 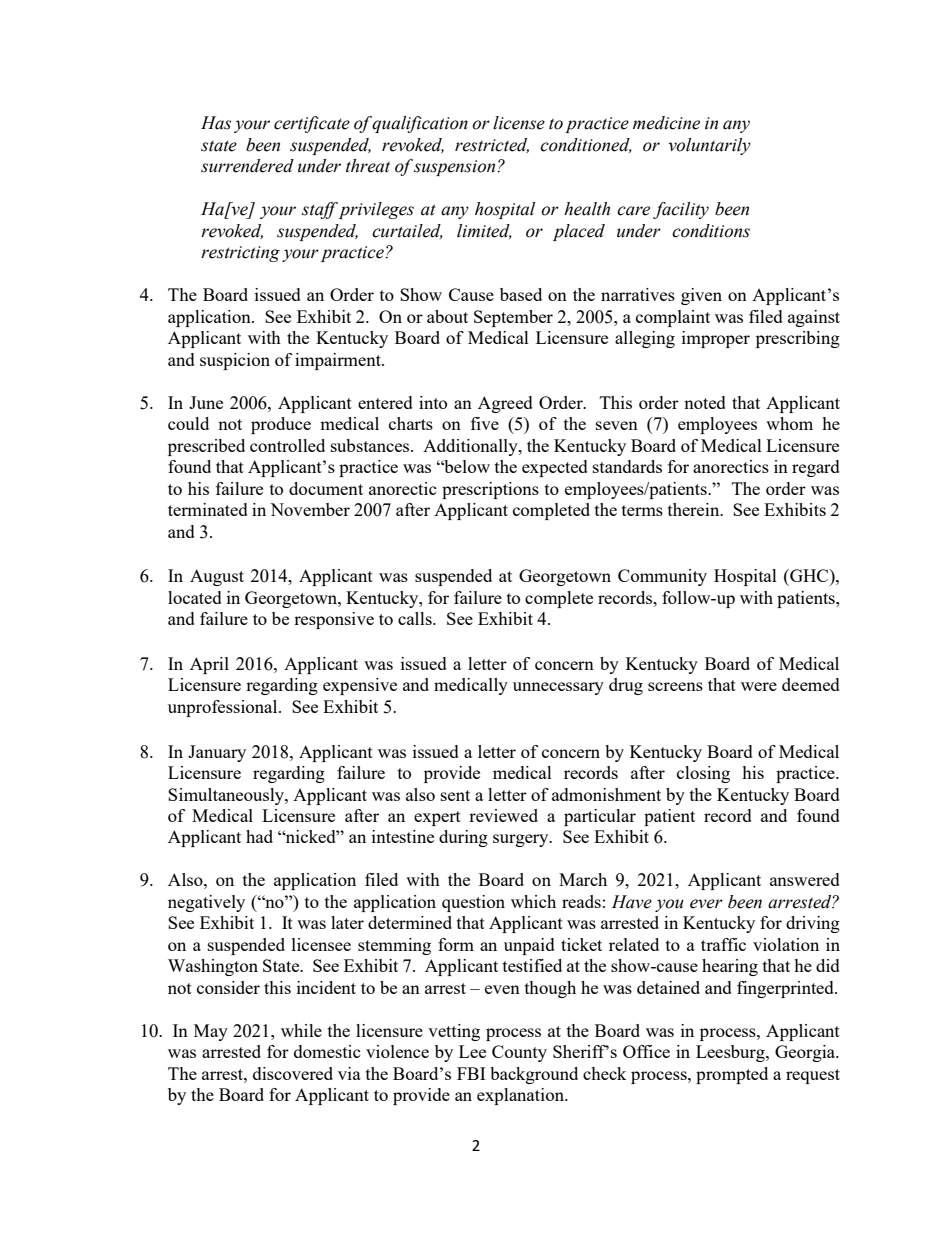 I want to click on discovered, so click(x=293, y=1073).
